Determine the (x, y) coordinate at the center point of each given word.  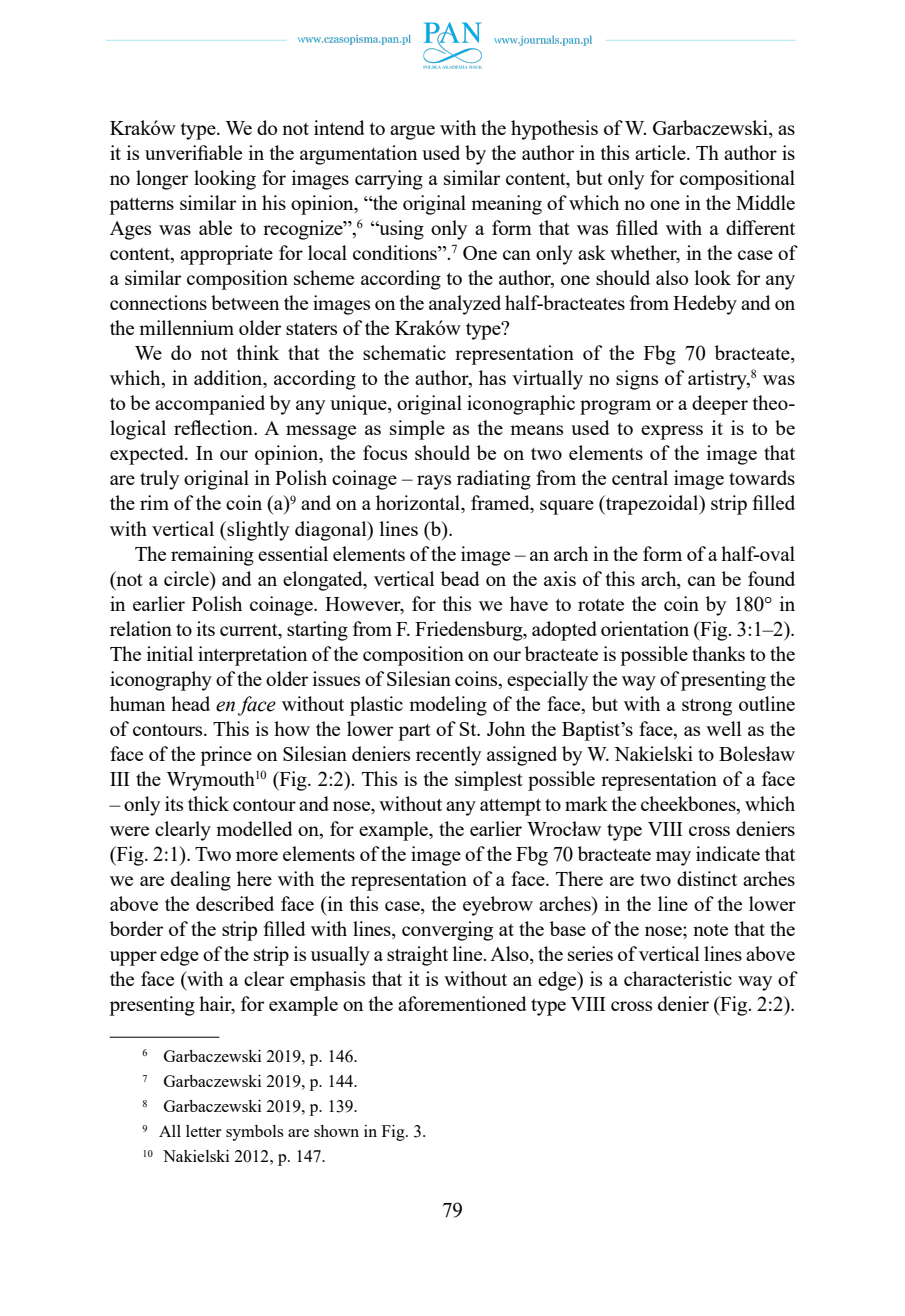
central (640, 477)
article (661, 152)
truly (159, 480)
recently (448, 756)
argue (412, 132)
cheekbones (689, 805)
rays (434, 482)
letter (203, 1131)
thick (208, 803)
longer (162, 180)
